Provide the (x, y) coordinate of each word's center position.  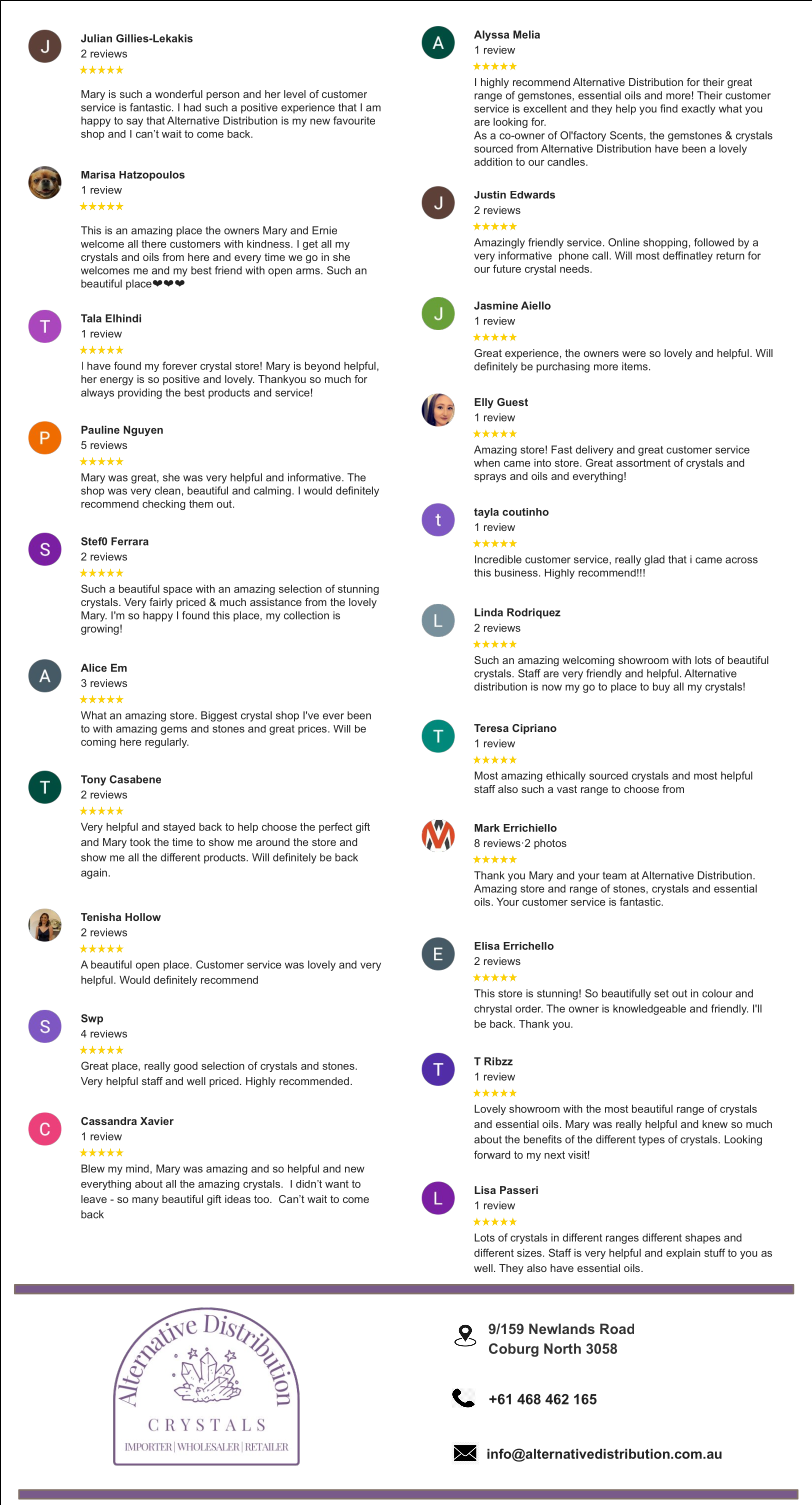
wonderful (178, 94)
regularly (167, 743)
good (186, 1067)
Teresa (491, 728)
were (634, 354)
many (145, 1201)
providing (140, 393)
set (661, 994)
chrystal (493, 1010)
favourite (354, 120)
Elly (484, 403)
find (669, 108)
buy (661, 687)
